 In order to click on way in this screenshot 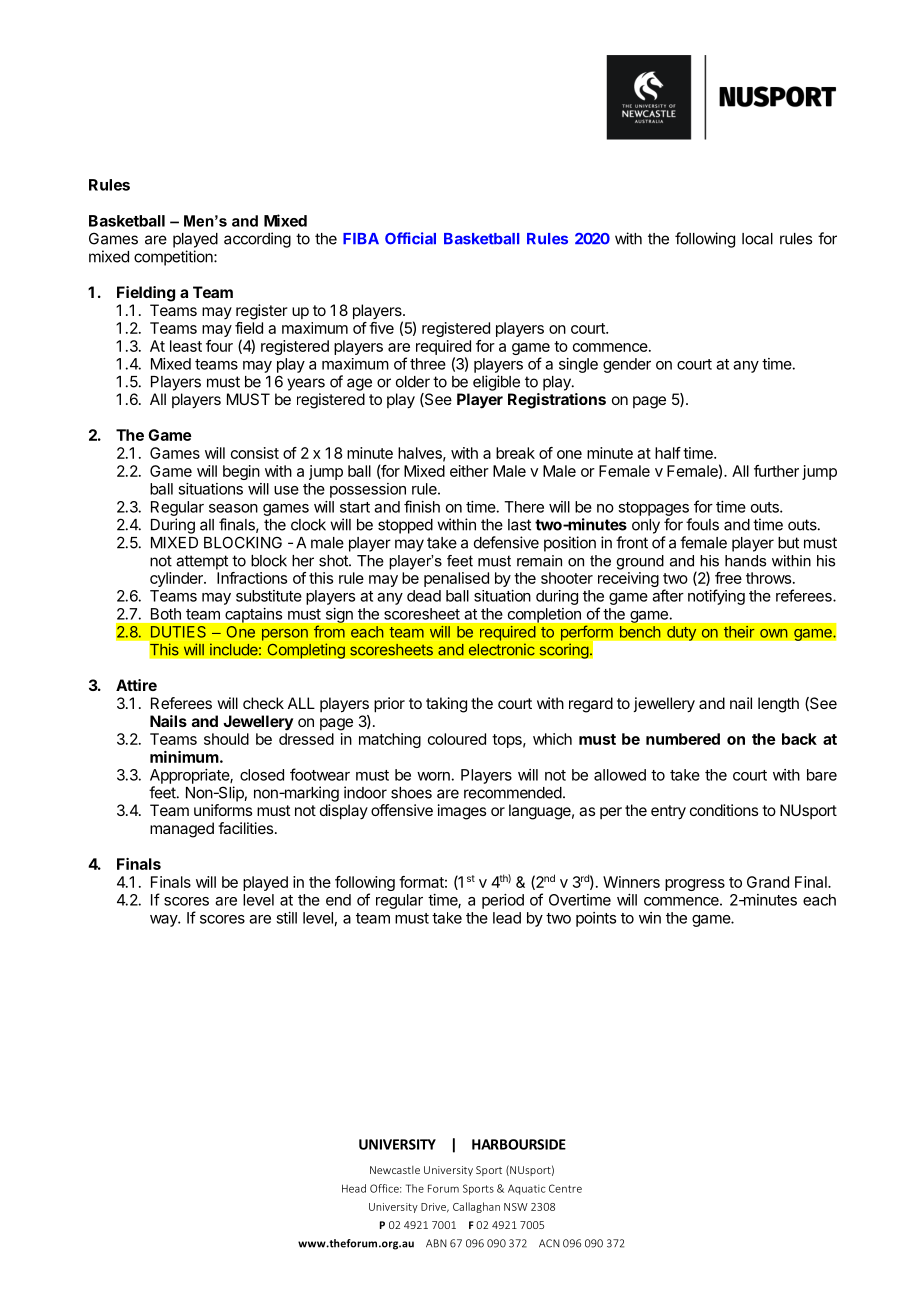, I will do `click(164, 921)`.
